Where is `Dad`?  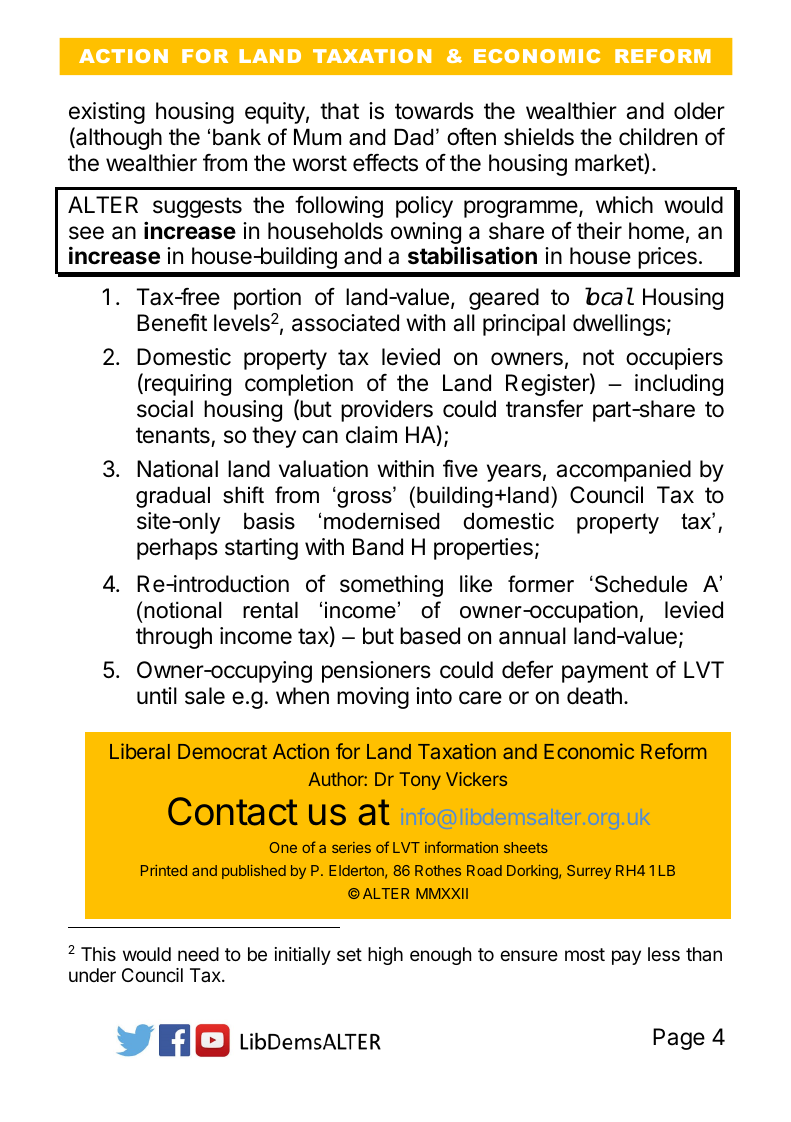
Dad is located at coordinates (413, 137).
